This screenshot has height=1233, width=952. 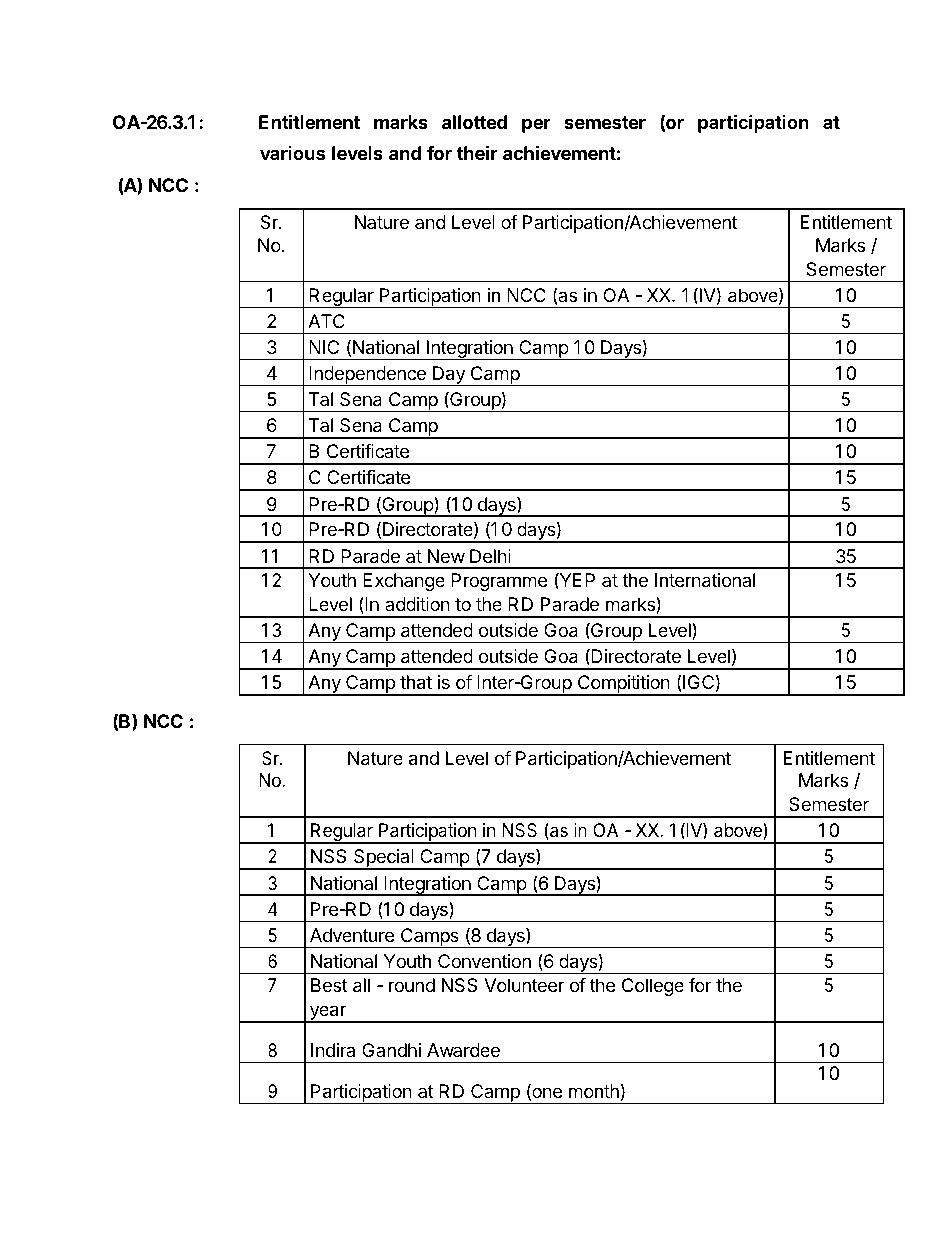 I want to click on Delhi, so click(x=490, y=556).
